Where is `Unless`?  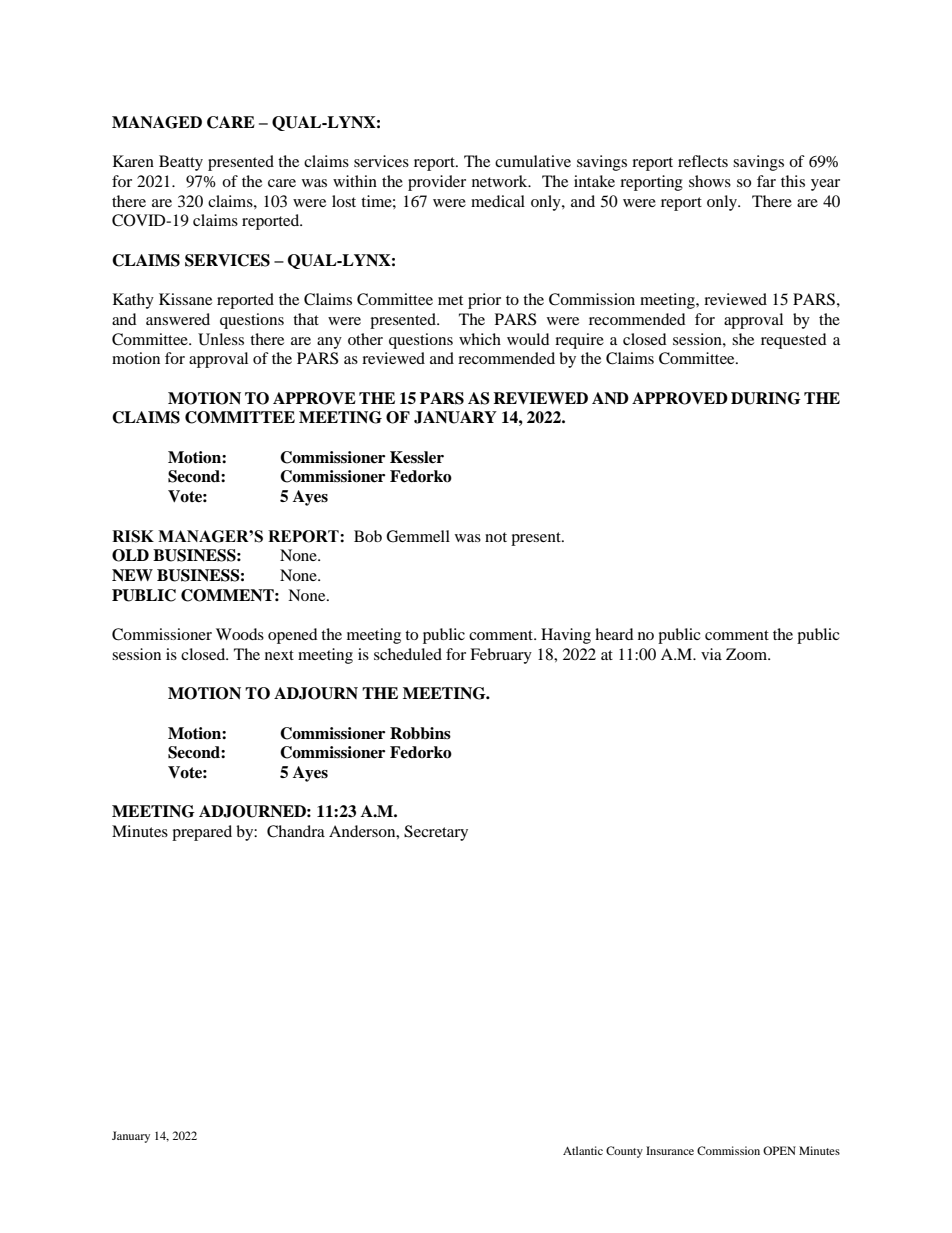
Unless is located at coordinates (221, 339).
